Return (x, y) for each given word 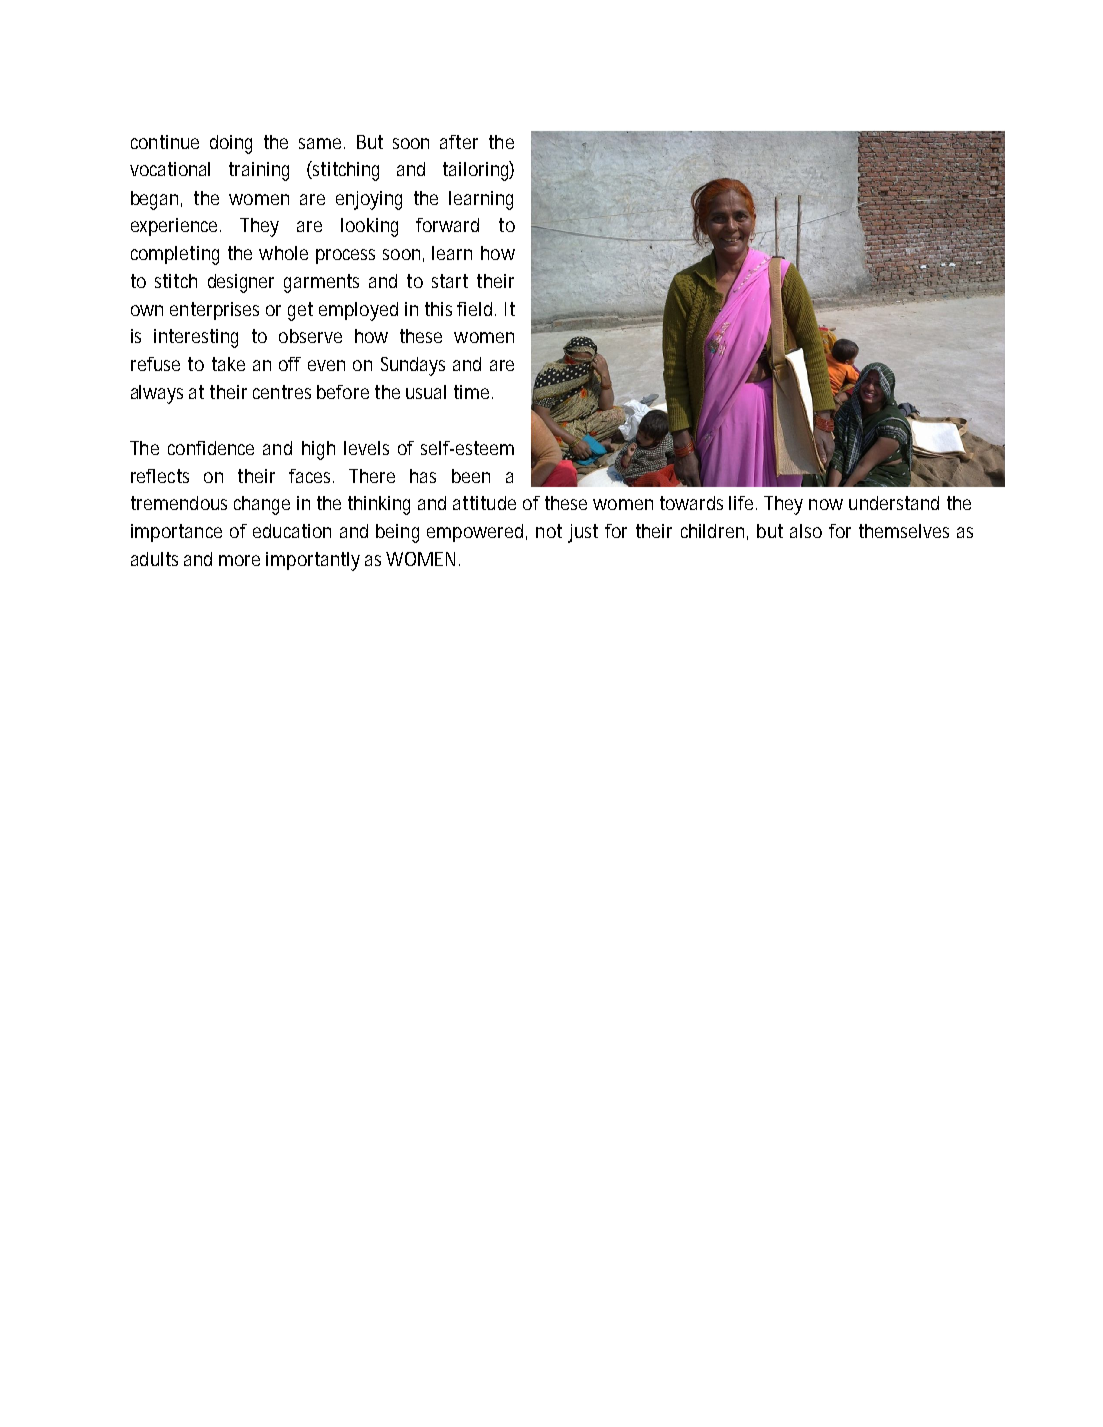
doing (231, 144)
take (228, 364)
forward (447, 225)
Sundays (413, 366)
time (473, 392)
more (239, 560)
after (459, 142)
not (549, 531)
